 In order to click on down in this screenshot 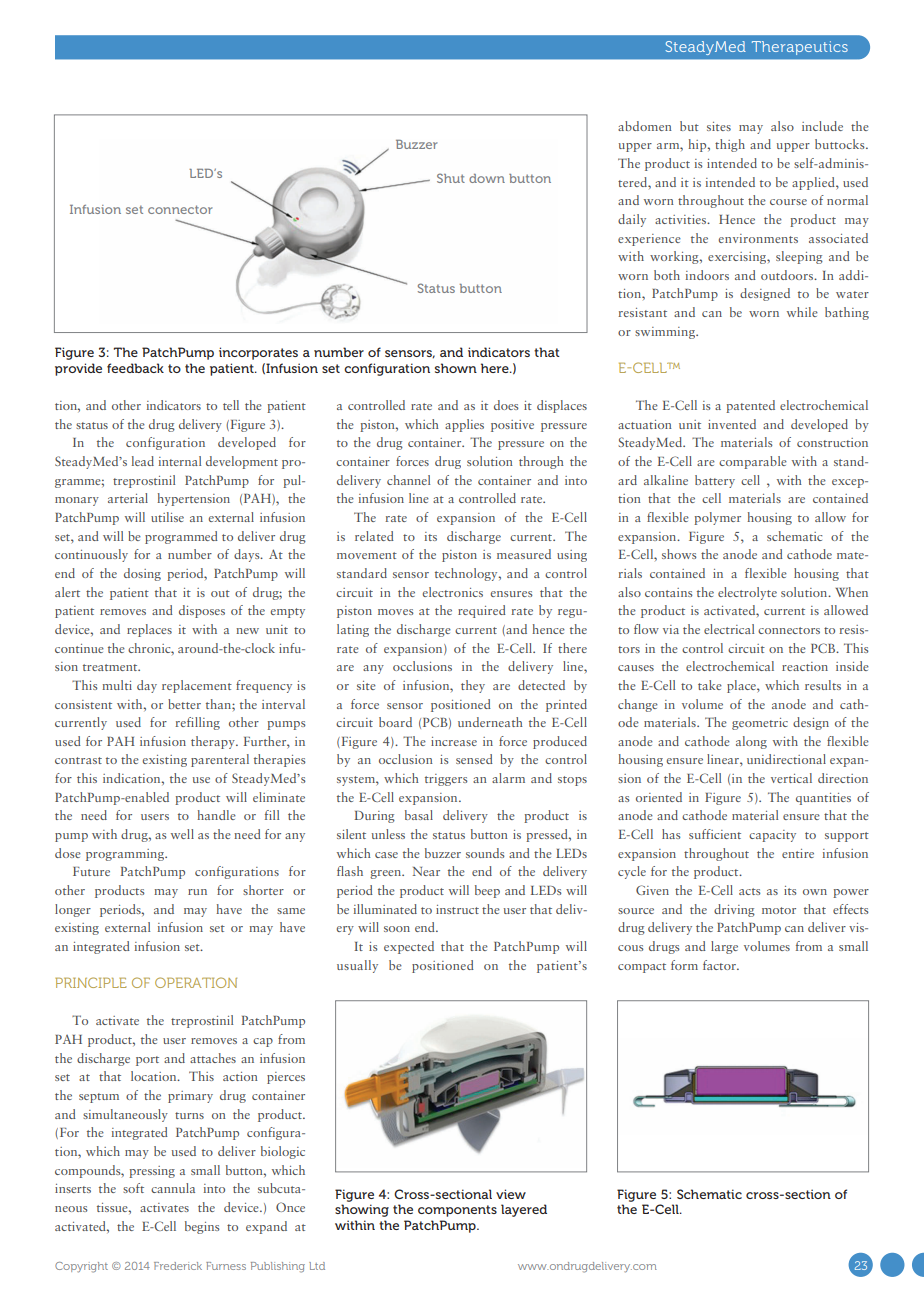, I will do `click(487, 178)`.
